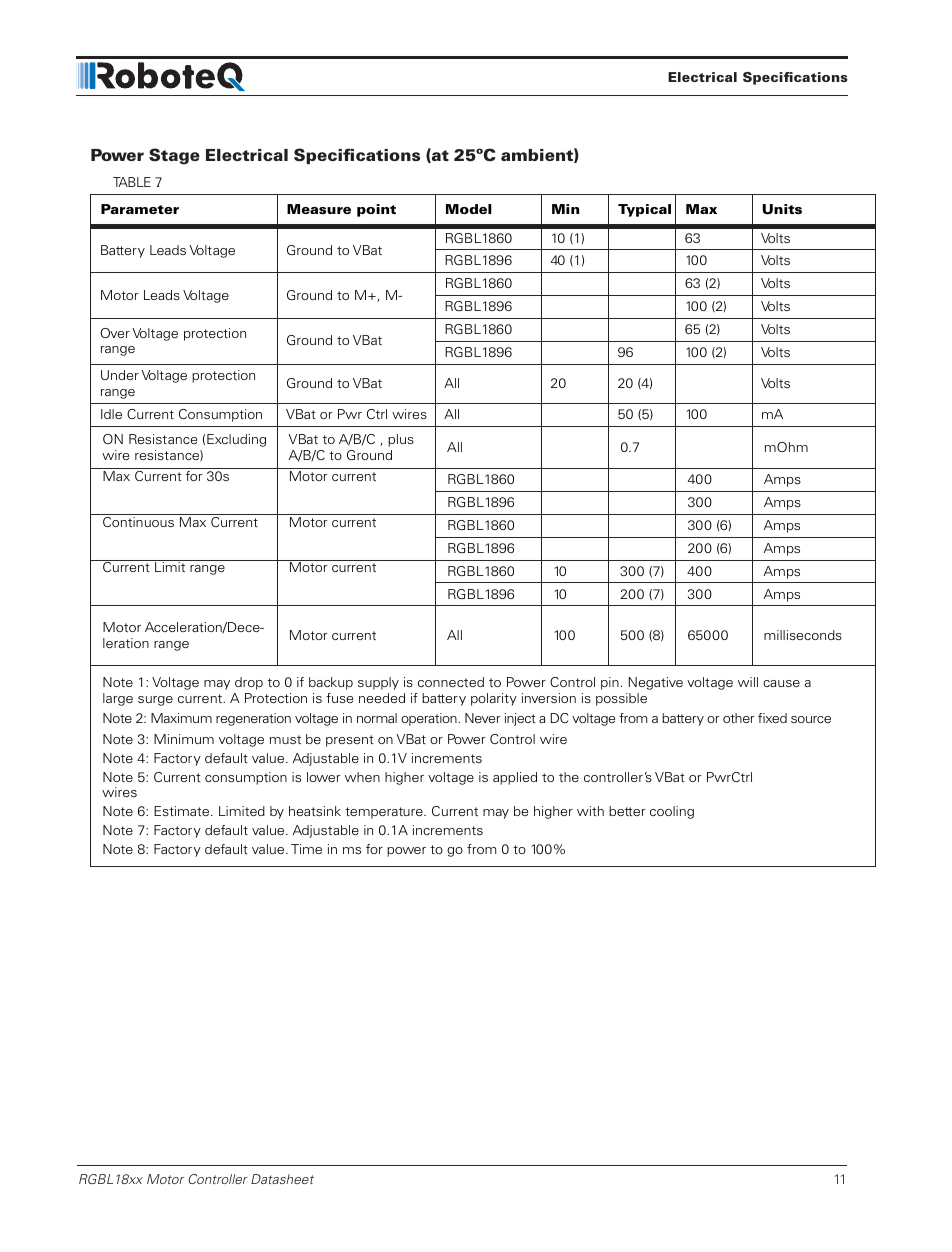 The image size is (952, 1252). Describe the element at coordinates (385, 813) in the screenshot. I see `temperature` at that location.
